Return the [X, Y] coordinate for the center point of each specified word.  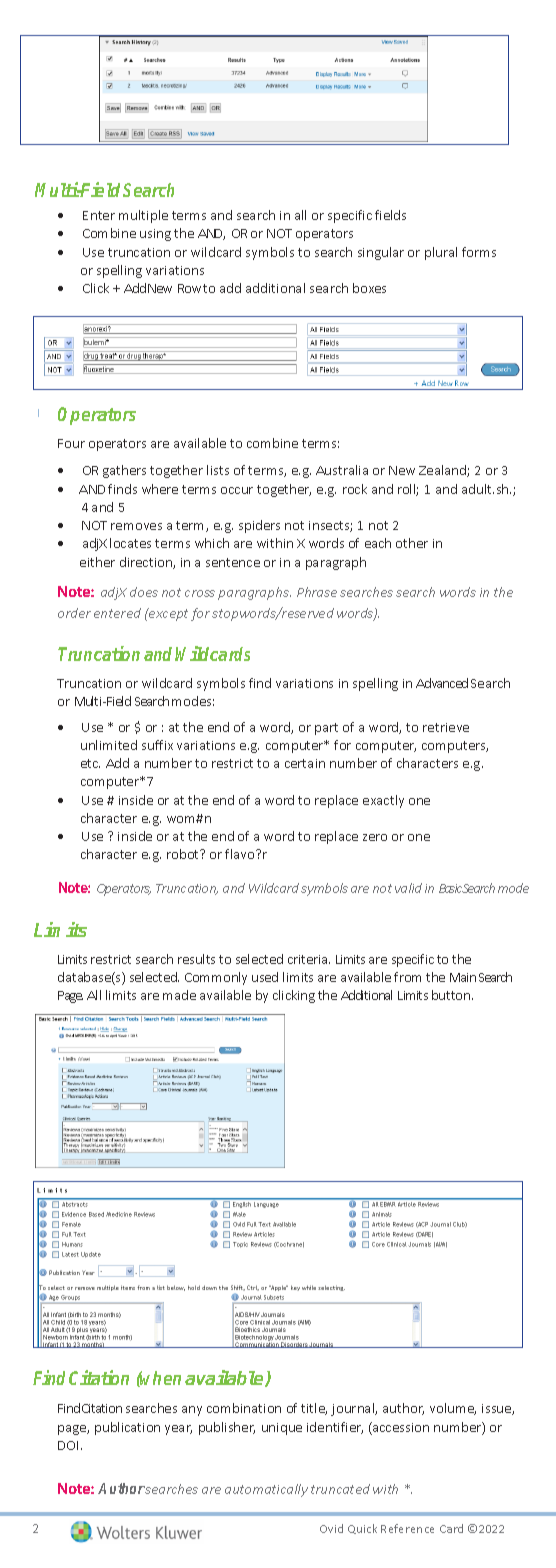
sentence [233, 562]
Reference [407, 1528]
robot [184, 854]
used [265, 977]
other [412, 543]
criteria [309, 959]
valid [408, 888]
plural [441, 253]
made [179, 995]
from [407, 977]
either [97, 562]
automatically [266, 1490]
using [155, 235]
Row [189, 288]
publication [127, 1428]
